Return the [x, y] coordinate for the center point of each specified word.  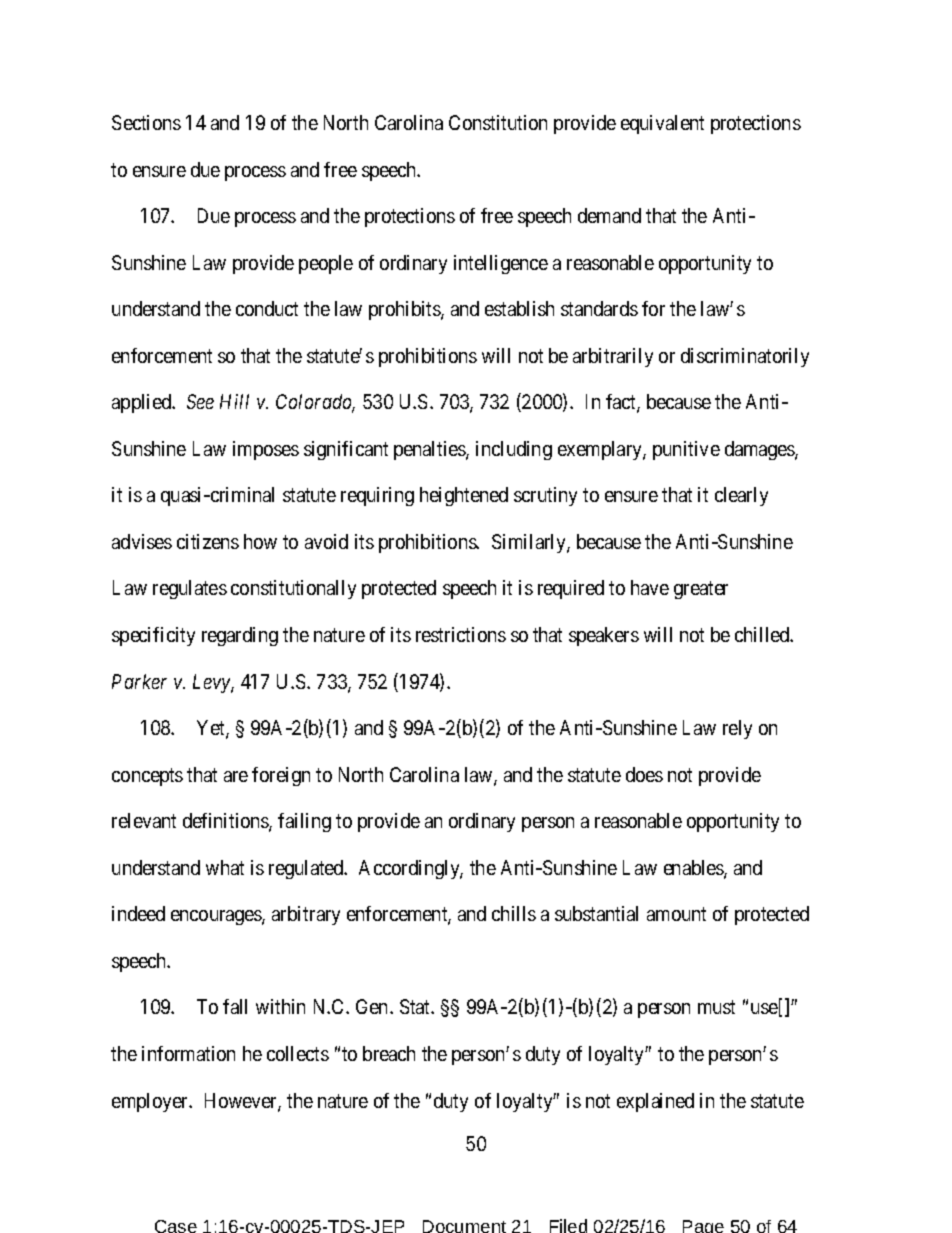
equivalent [662, 124]
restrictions [461, 634]
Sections [146, 122]
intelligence [501, 264]
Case [176, 1226]
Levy [212, 683]
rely [737, 729]
